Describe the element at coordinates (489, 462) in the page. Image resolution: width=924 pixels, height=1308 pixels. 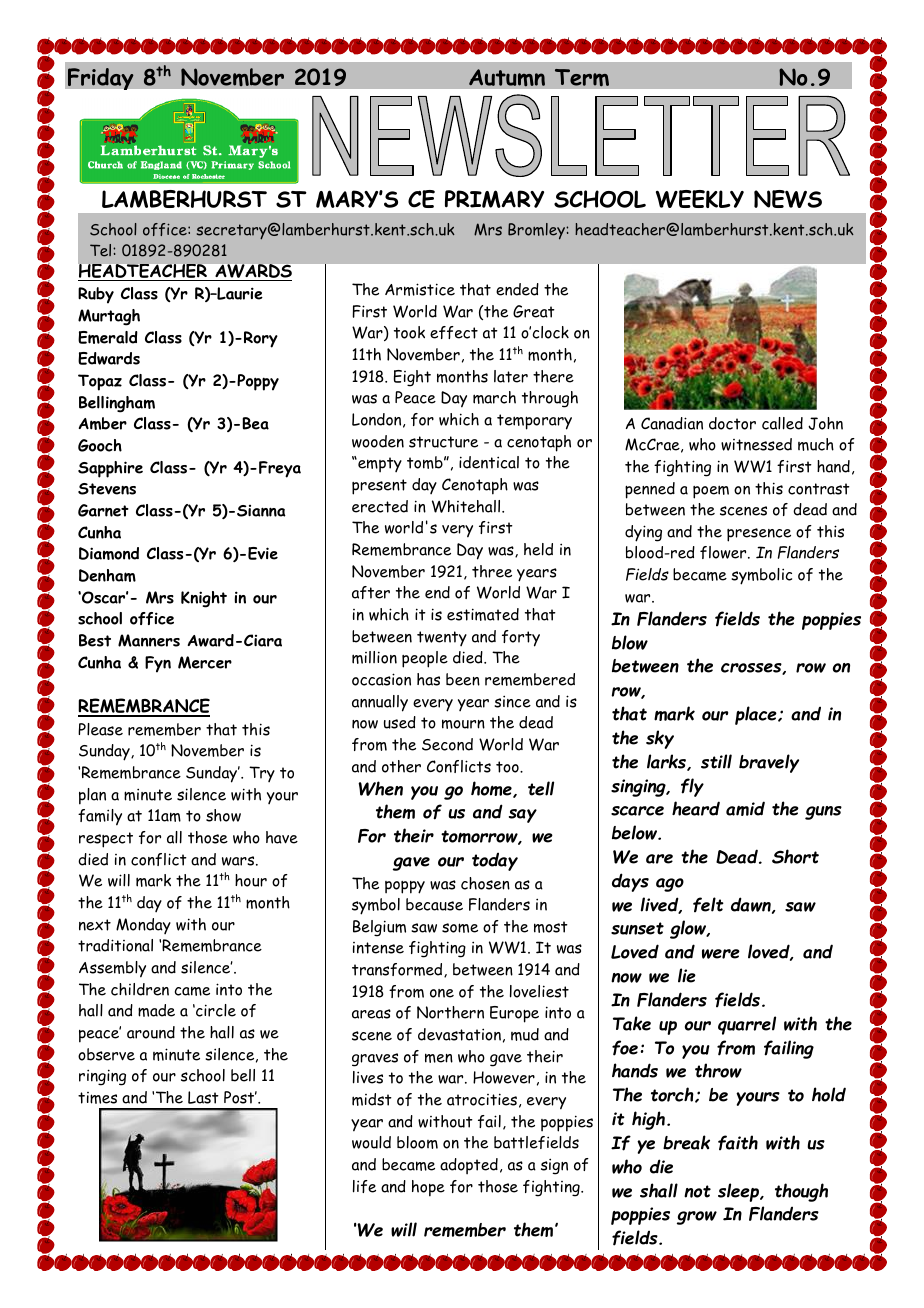
I see `identical` at that location.
